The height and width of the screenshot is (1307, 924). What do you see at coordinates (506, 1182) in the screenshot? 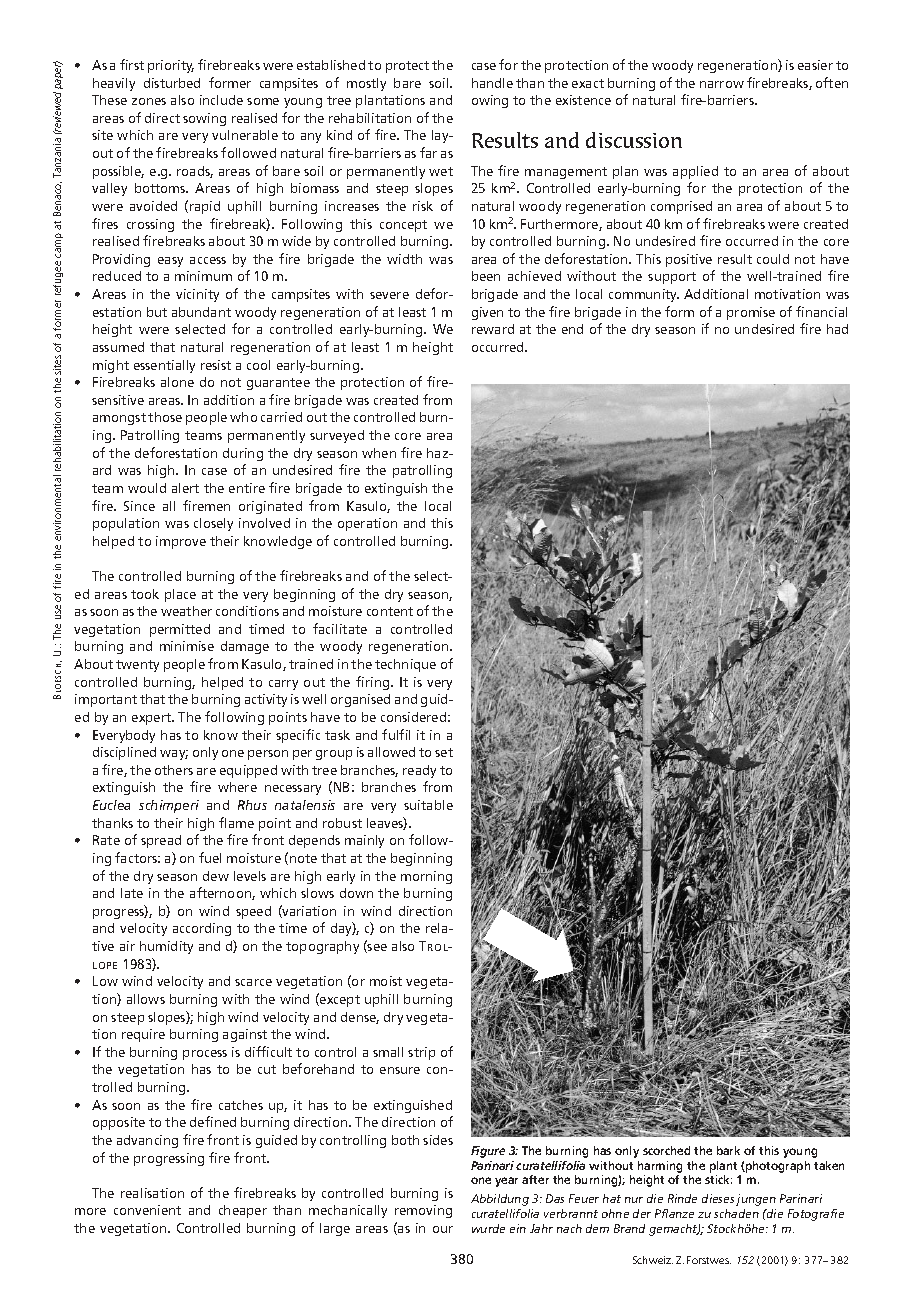
I see `year` at bounding box center [506, 1182].
